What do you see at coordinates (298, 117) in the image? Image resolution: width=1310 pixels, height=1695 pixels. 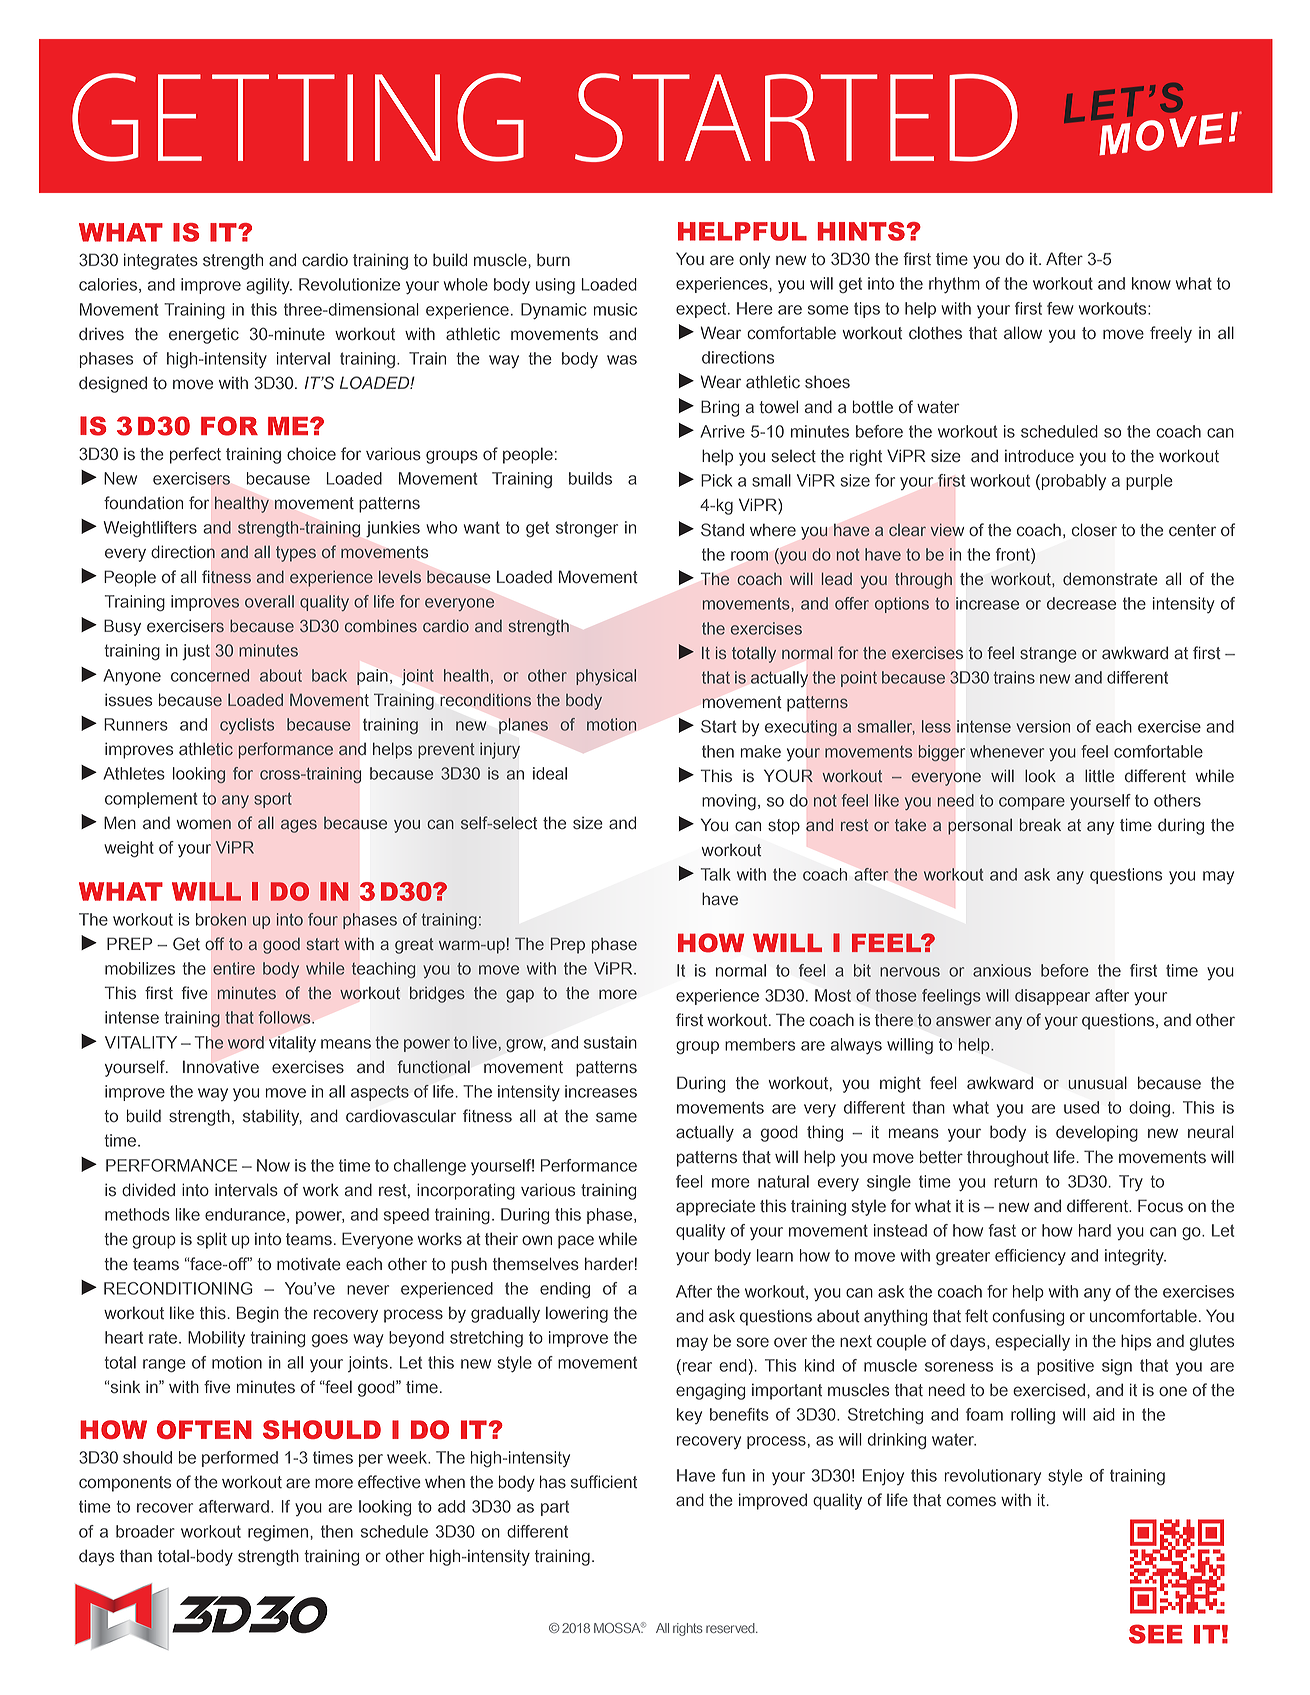 I see `GETTING` at bounding box center [298, 117].
